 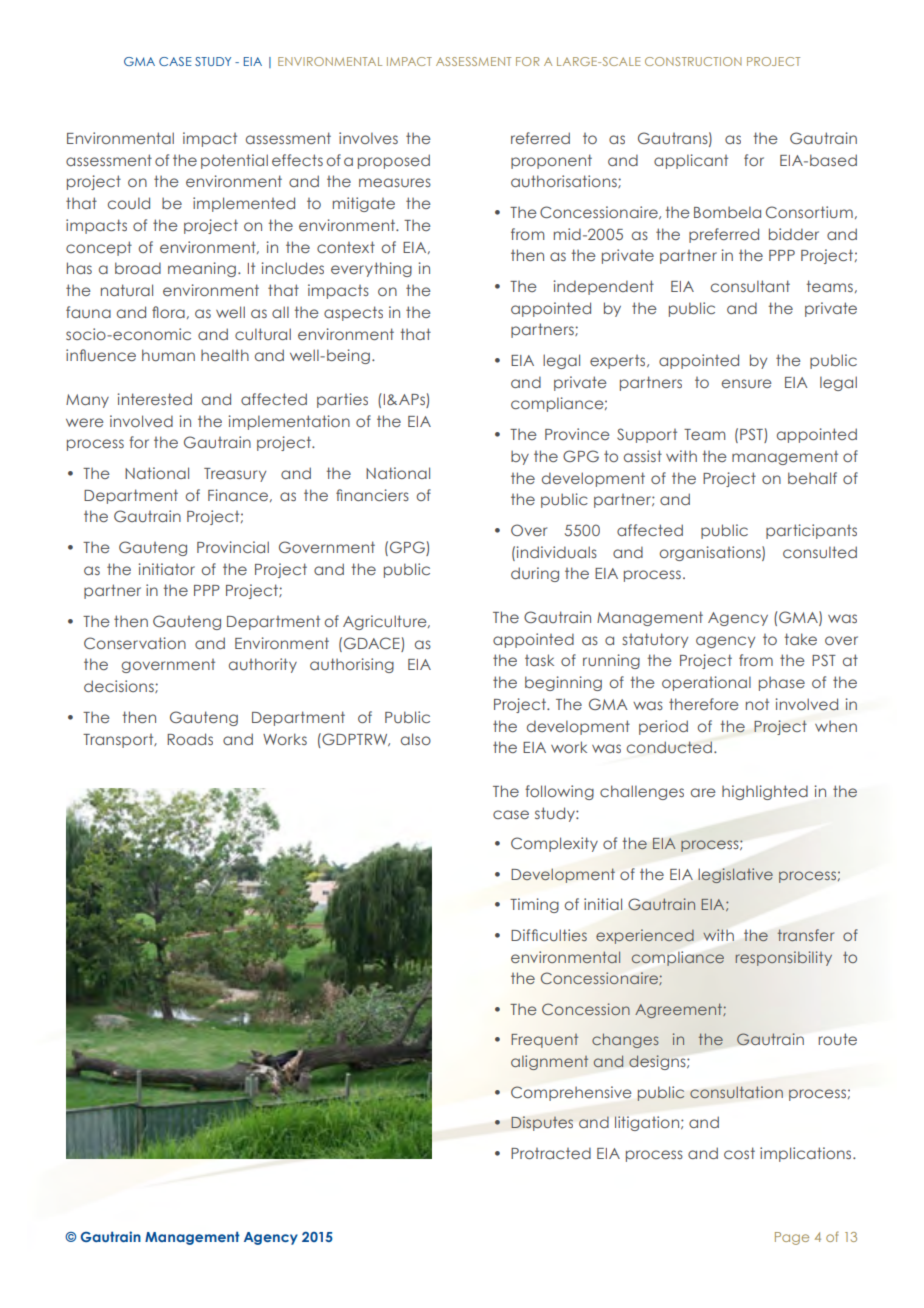 What do you see at coordinates (542, 1123) in the document?
I see `Disputes` at bounding box center [542, 1123].
